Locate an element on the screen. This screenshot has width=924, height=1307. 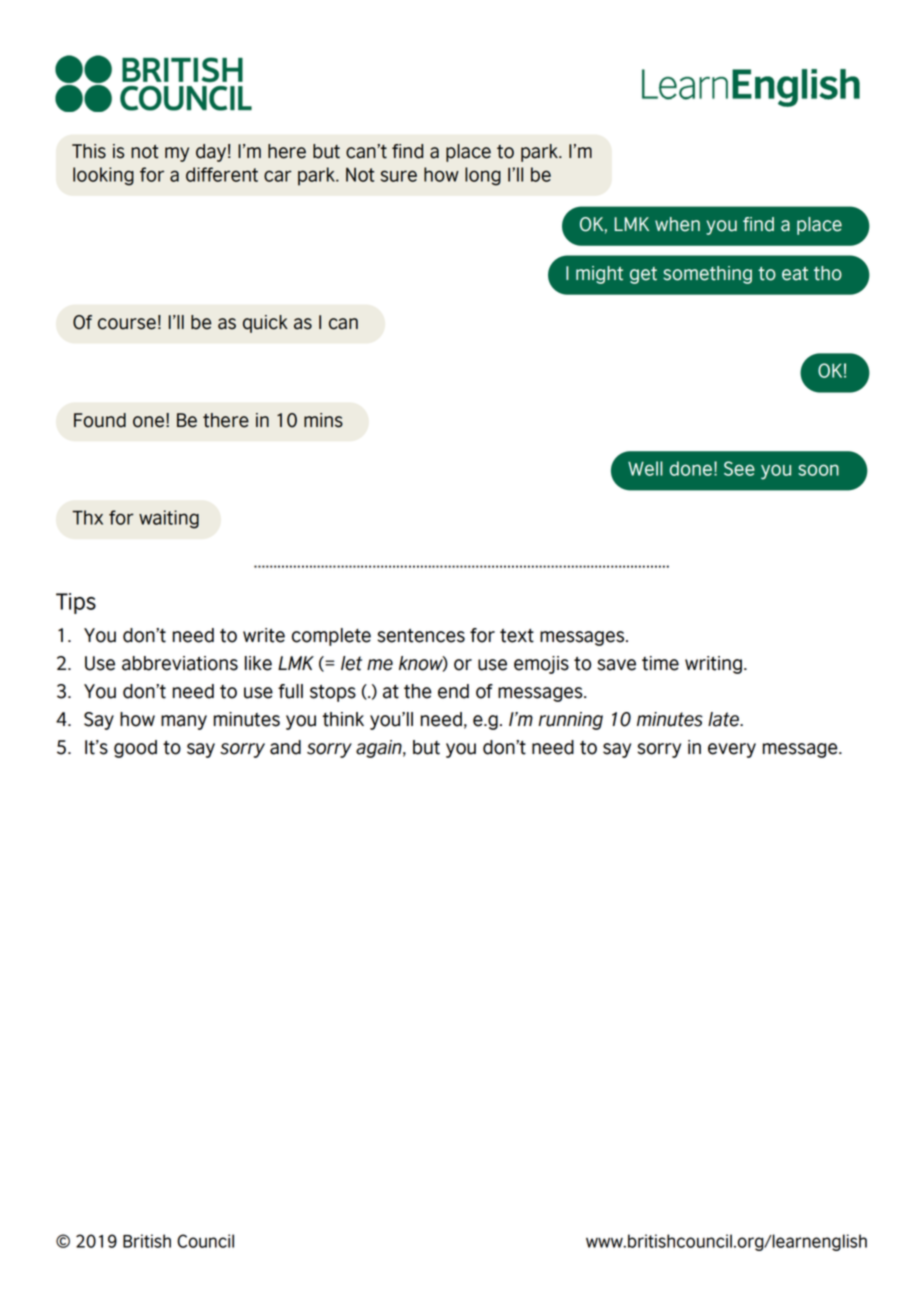
course is located at coordinates (127, 324).
